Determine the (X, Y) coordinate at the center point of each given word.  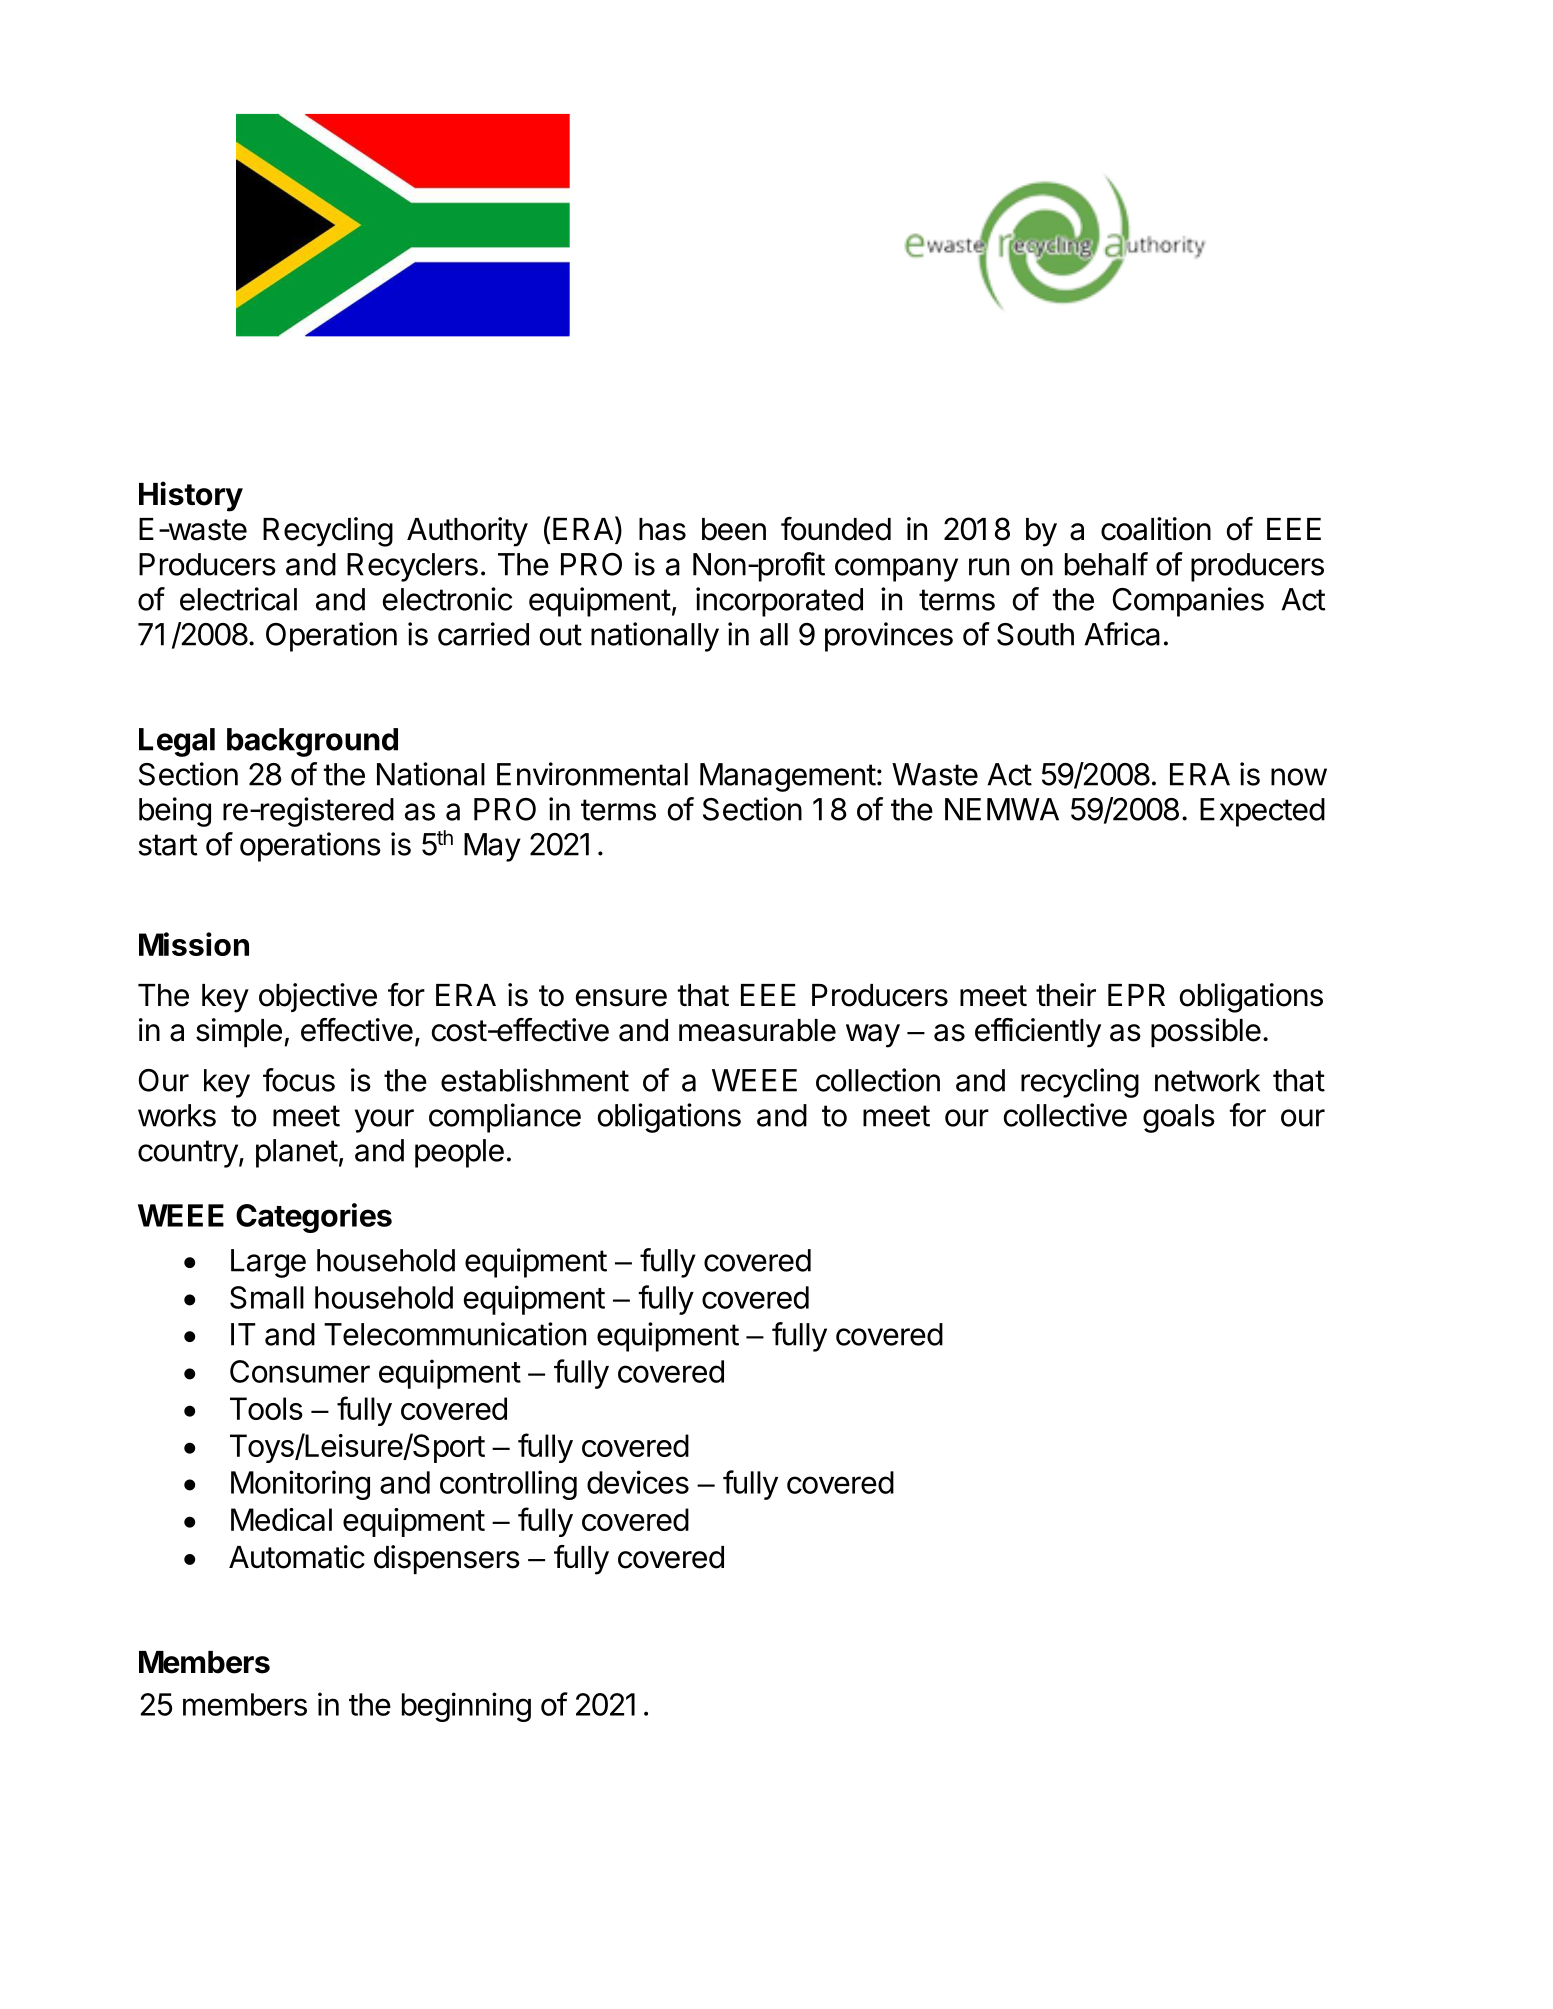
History (191, 496)
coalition (1156, 529)
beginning (466, 1707)
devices (638, 1482)
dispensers (447, 1560)
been (734, 529)
